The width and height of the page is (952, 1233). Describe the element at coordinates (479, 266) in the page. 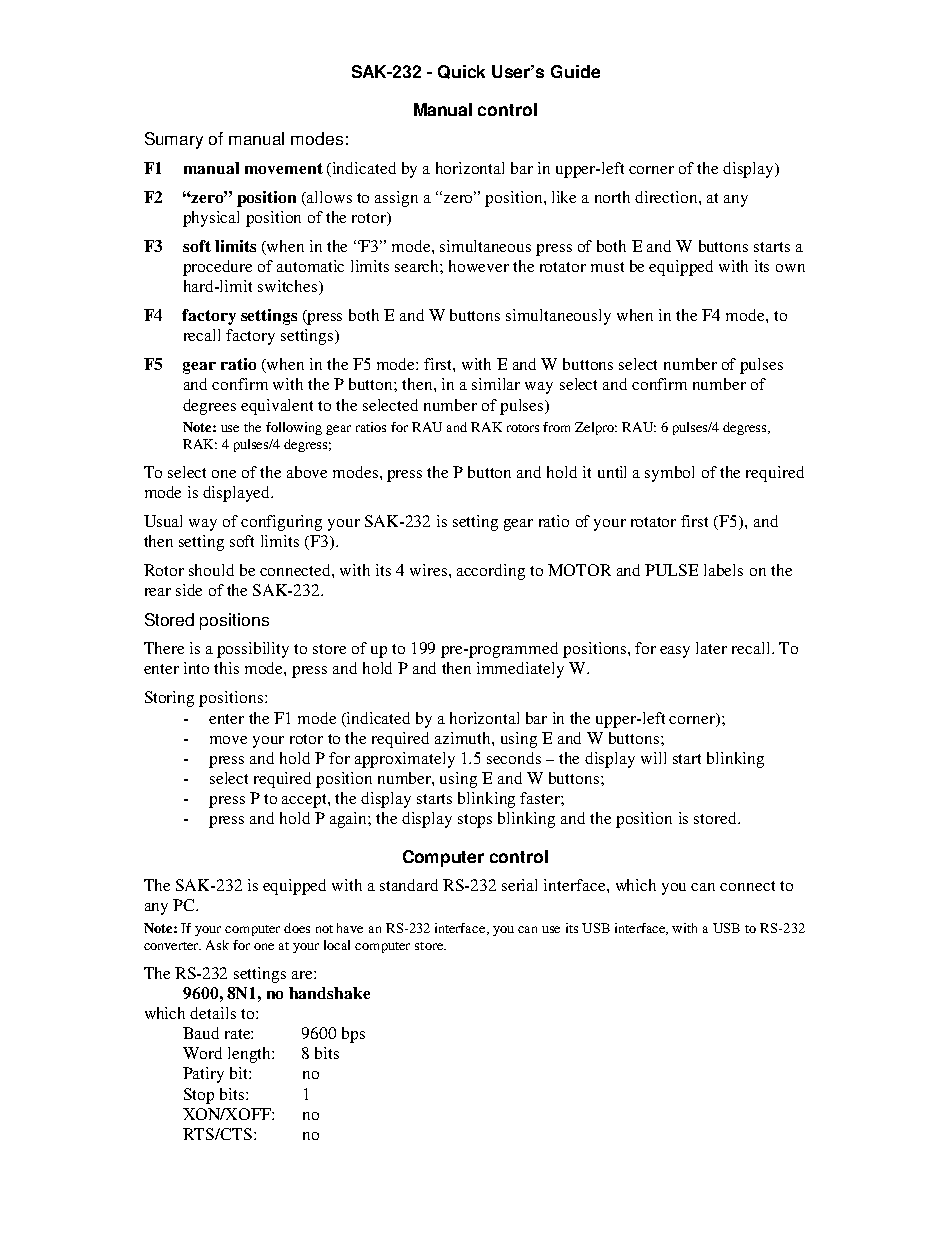

I see `however` at that location.
